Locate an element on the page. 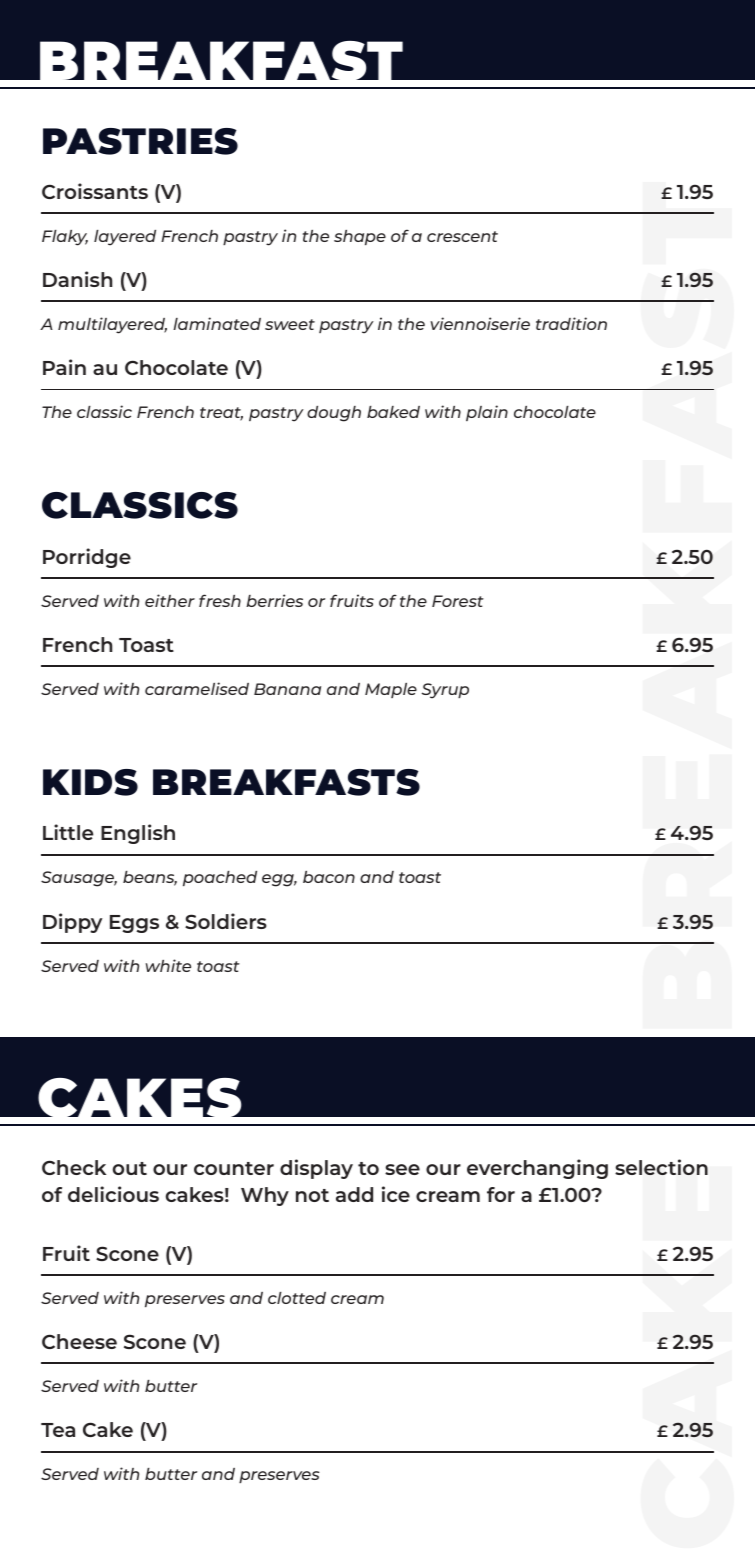 This document has width=755, height=1568. everchanging is located at coordinates (537, 1169).
